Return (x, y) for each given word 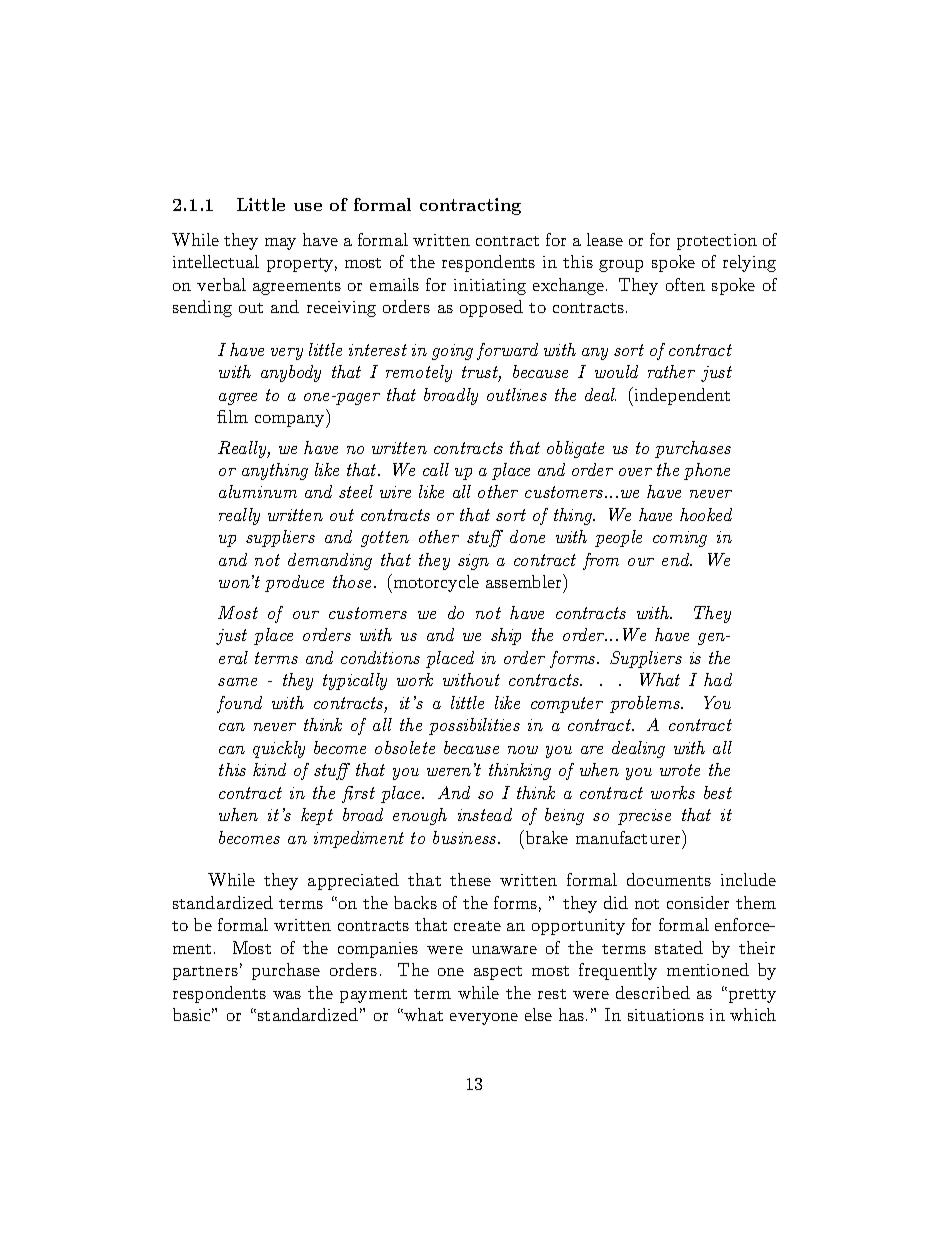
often (685, 284)
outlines (517, 394)
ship (506, 636)
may (280, 244)
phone (707, 471)
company (291, 421)
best (718, 792)
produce (294, 583)
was (287, 995)
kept (317, 816)
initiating (490, 287)
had (718, 679)
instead (485, 814)
